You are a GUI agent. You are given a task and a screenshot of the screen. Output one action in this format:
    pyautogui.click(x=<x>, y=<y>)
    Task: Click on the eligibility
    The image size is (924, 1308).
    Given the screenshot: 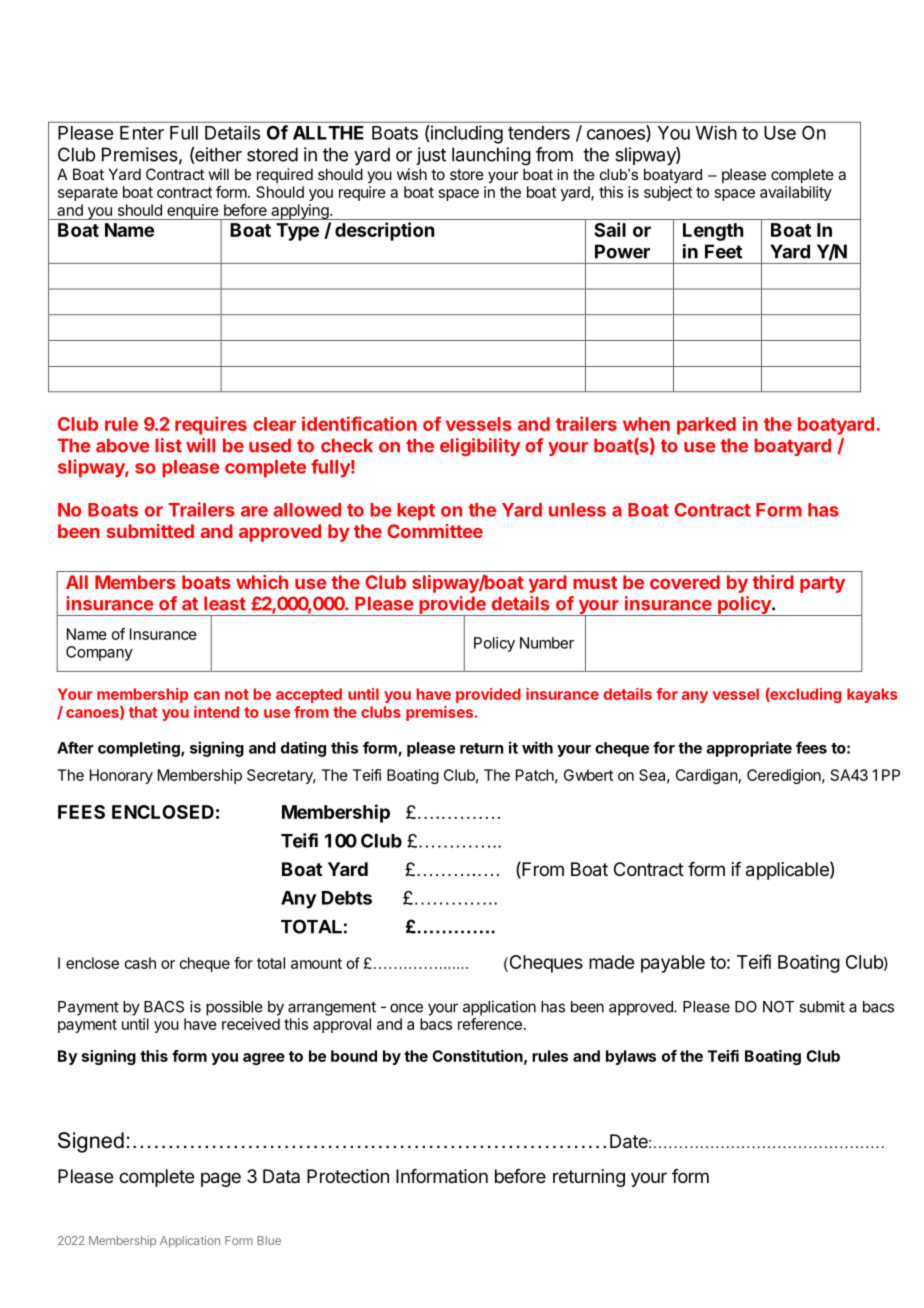 What is the action you would take?
    pyautogui.click(x=480, y=447)
